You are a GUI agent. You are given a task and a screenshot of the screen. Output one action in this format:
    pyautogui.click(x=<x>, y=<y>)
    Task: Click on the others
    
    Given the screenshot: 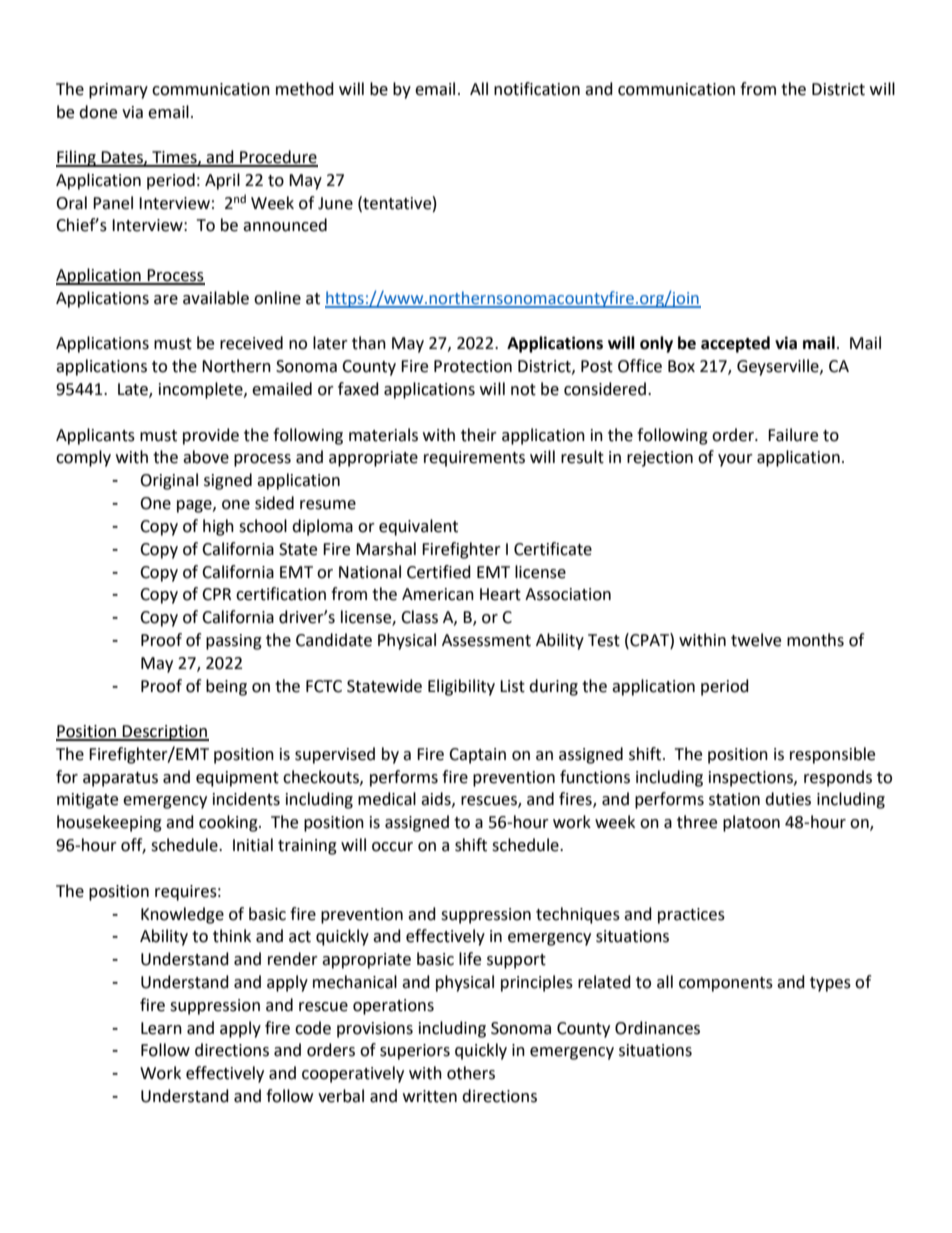 What is the action you would take?
    pyautogui.click(x=471, y=1073)
